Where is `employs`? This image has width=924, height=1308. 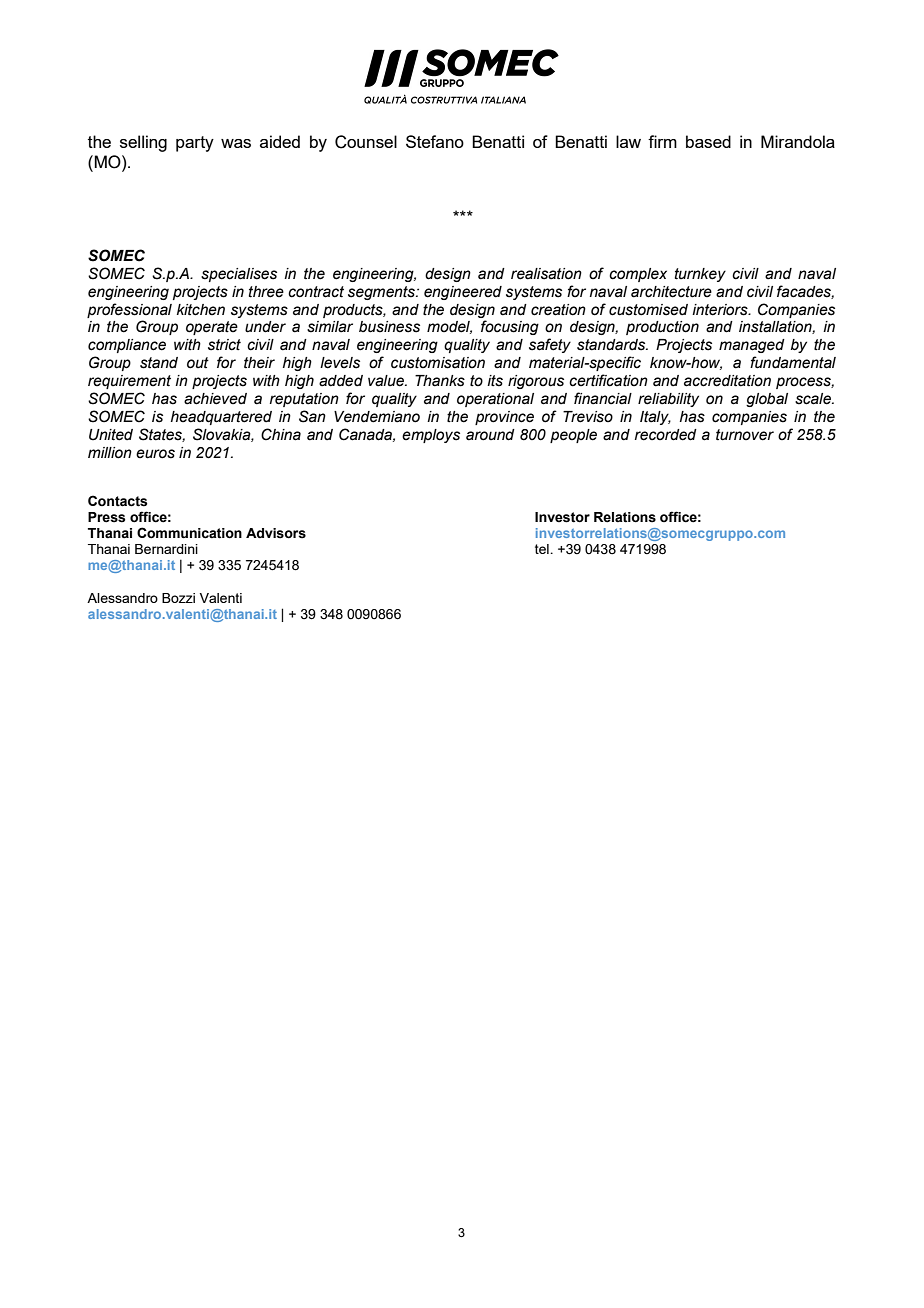 employs is located at coordinates (431, 436).
